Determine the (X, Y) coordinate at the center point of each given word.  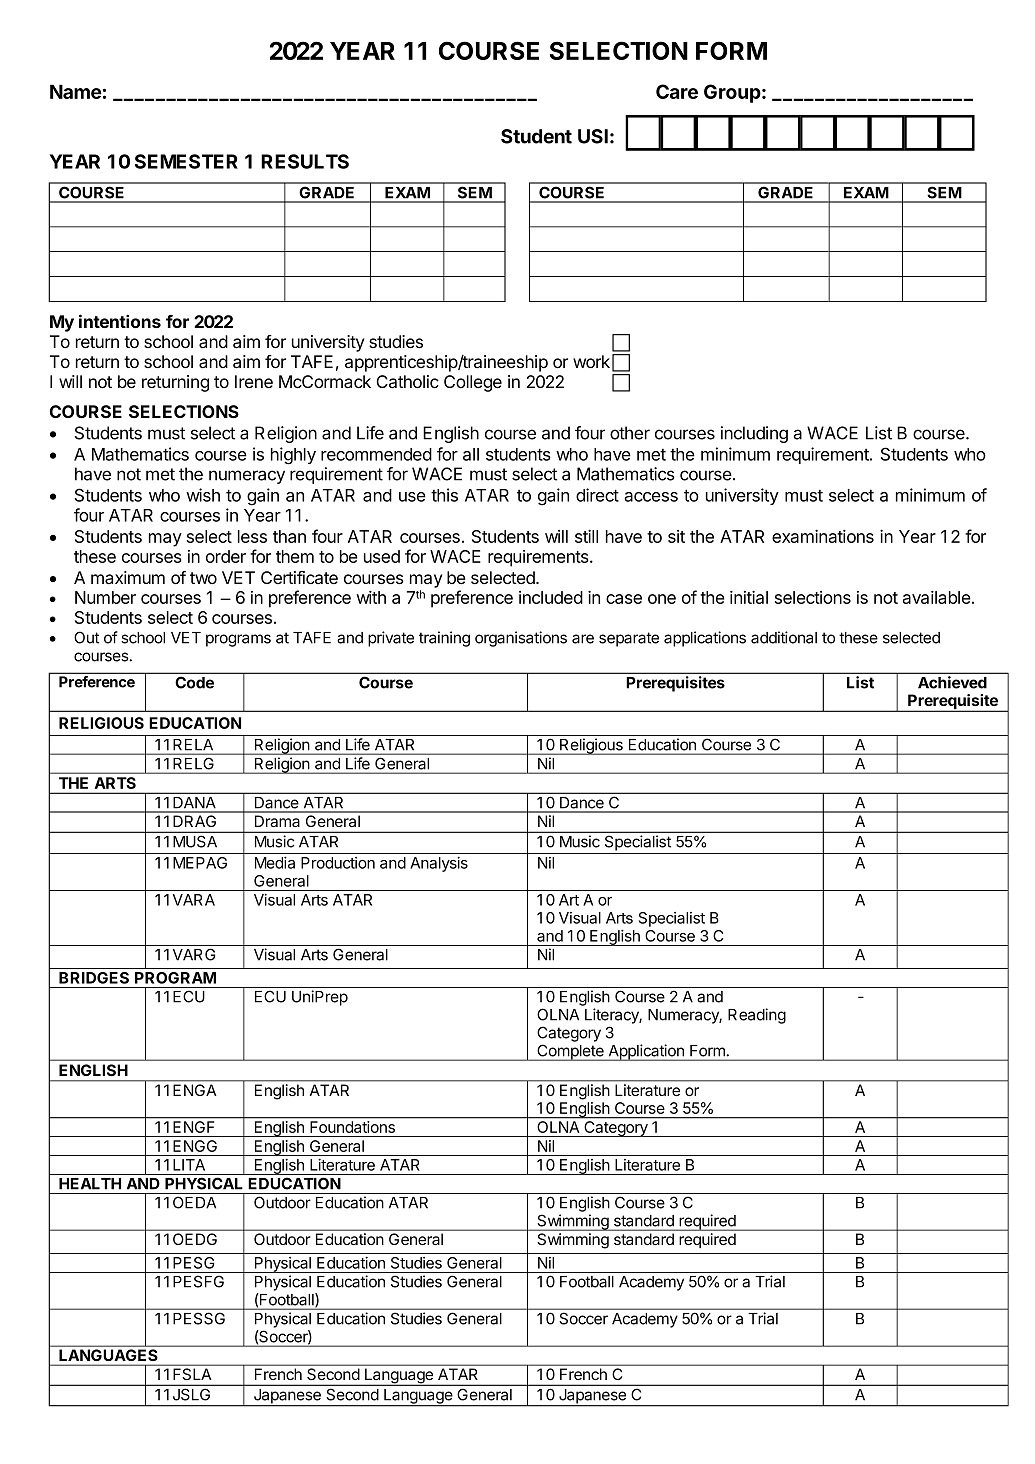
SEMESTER (186, 161)
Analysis (439, 864)
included (551, 597)
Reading (757, 1016)
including (754, 434)
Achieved (952, 682)
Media (275, 862)
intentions (120, 321)
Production (338, 863)
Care (677, 91)
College (473, 383)
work (591, 361)
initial (749, 597)
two (203, 578)
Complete (570, 1052)
